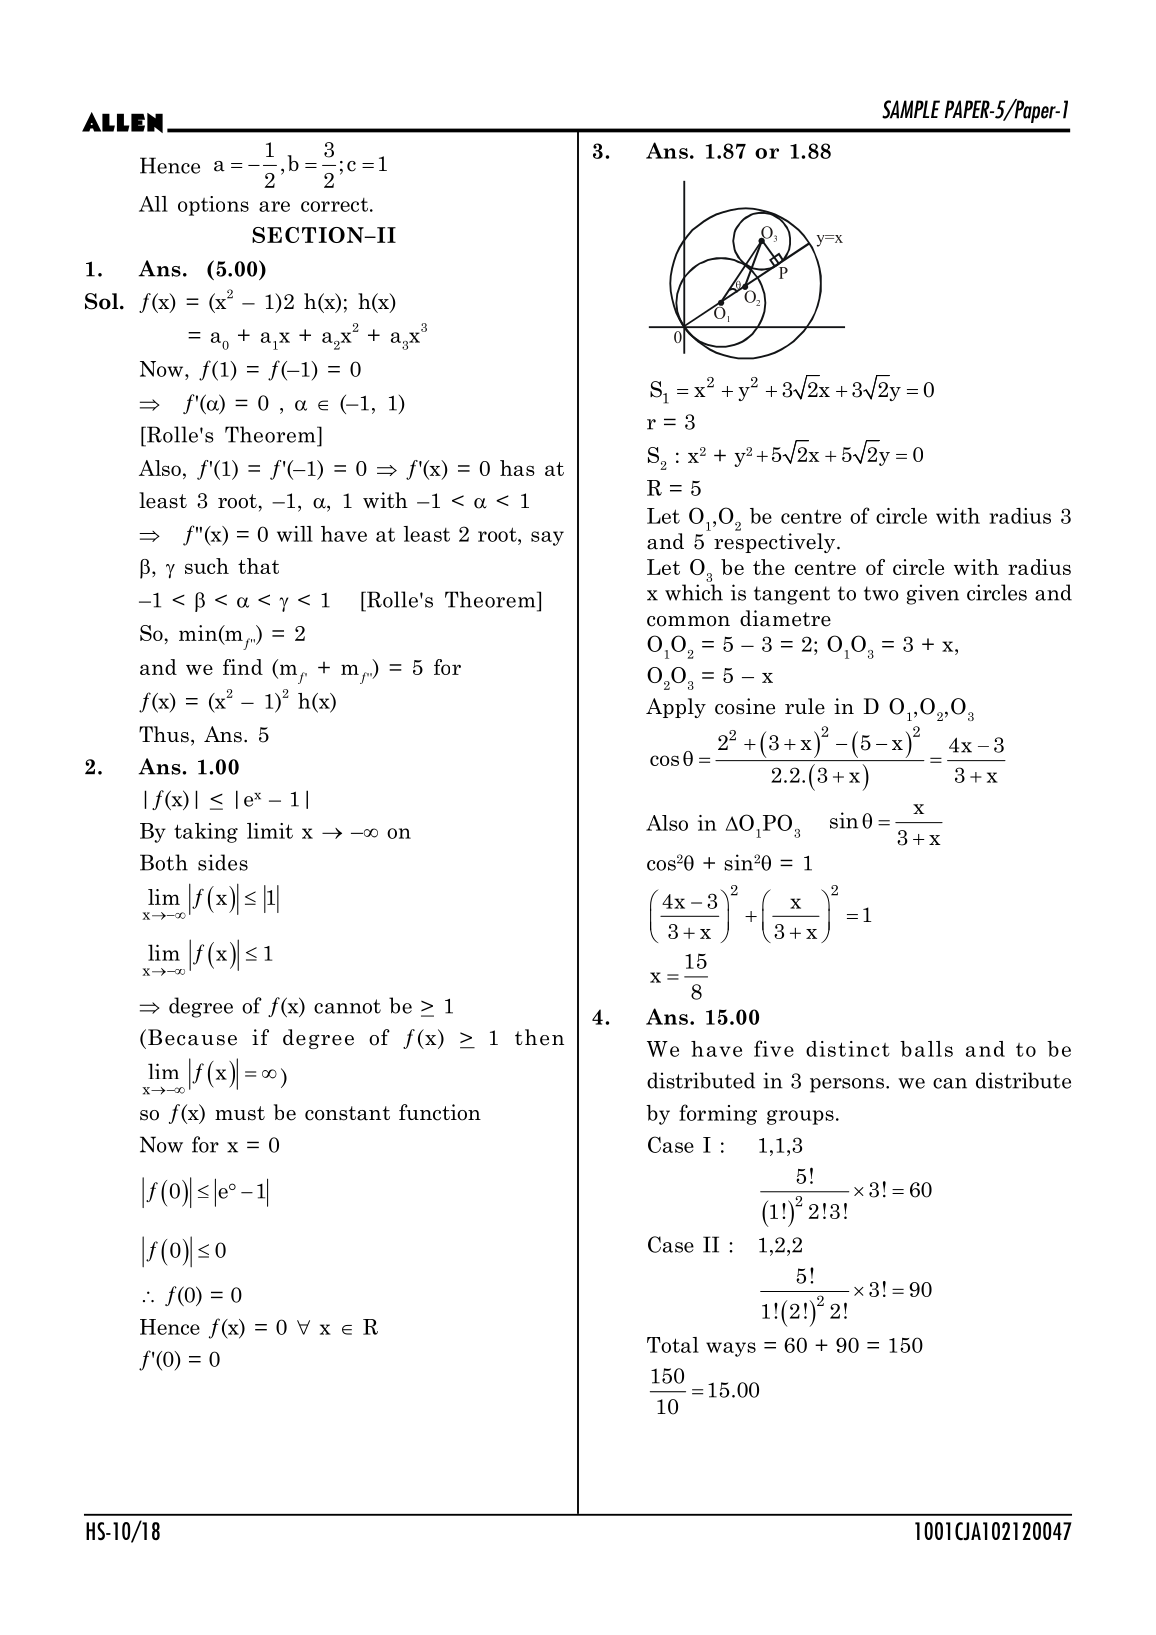  I want to click on SAMPLE, so click(911, 109).
